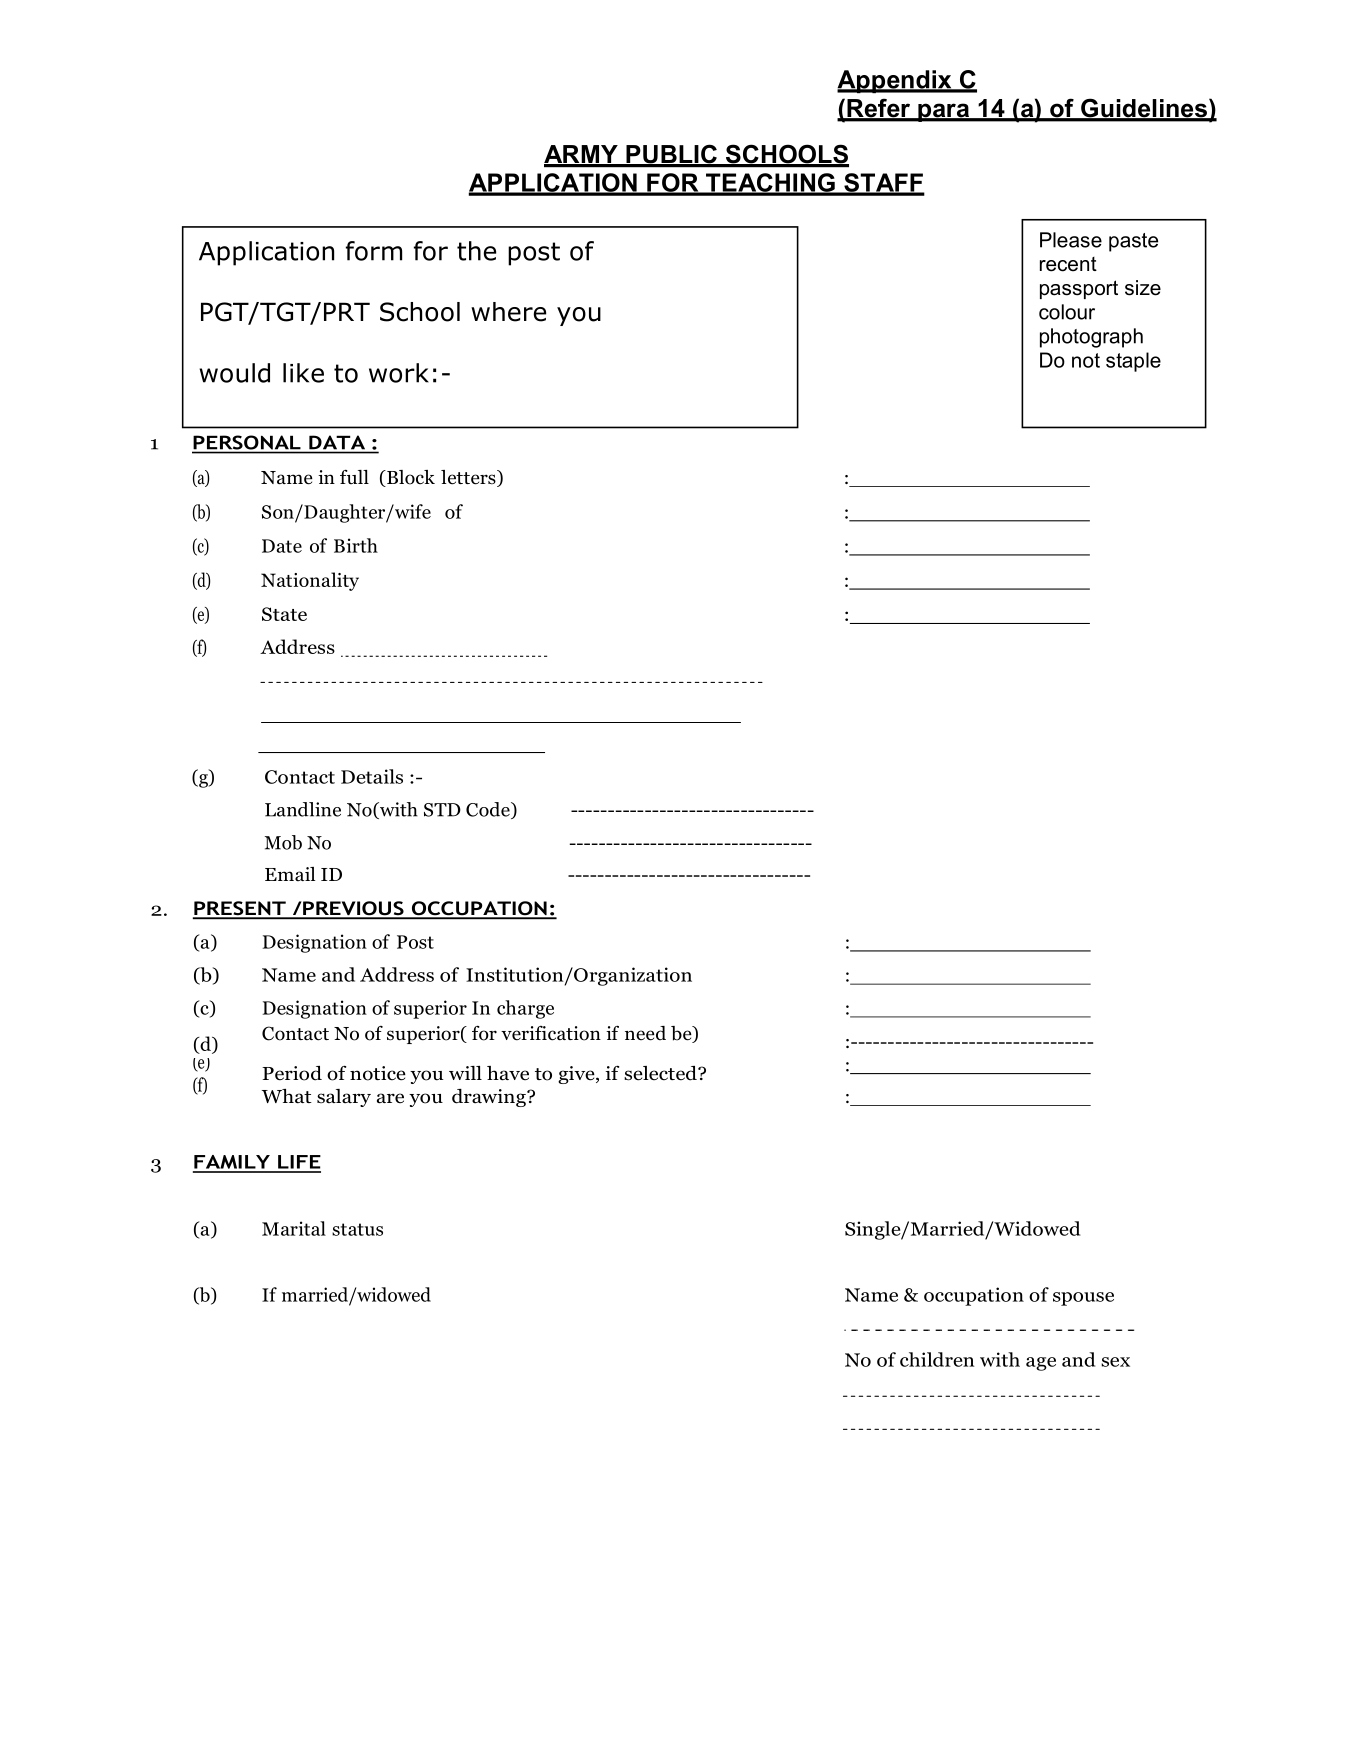 This document has width=1360, height=1760. What do you see at coordinates (645, 1033) in the document?
I see `need` at bounding box center [645, 1033].
